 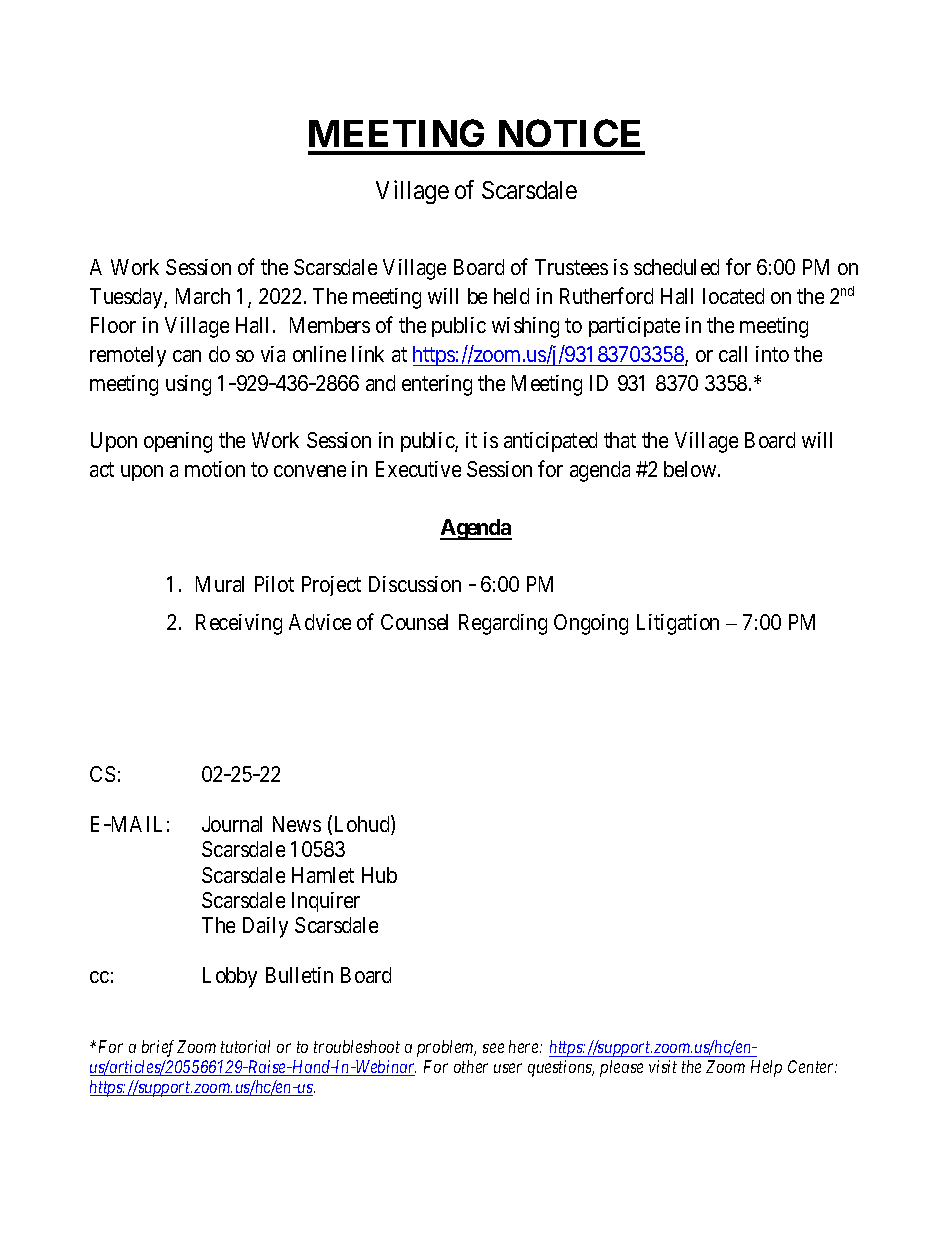 I want to click on problem, so click(x=446, y=1048).
